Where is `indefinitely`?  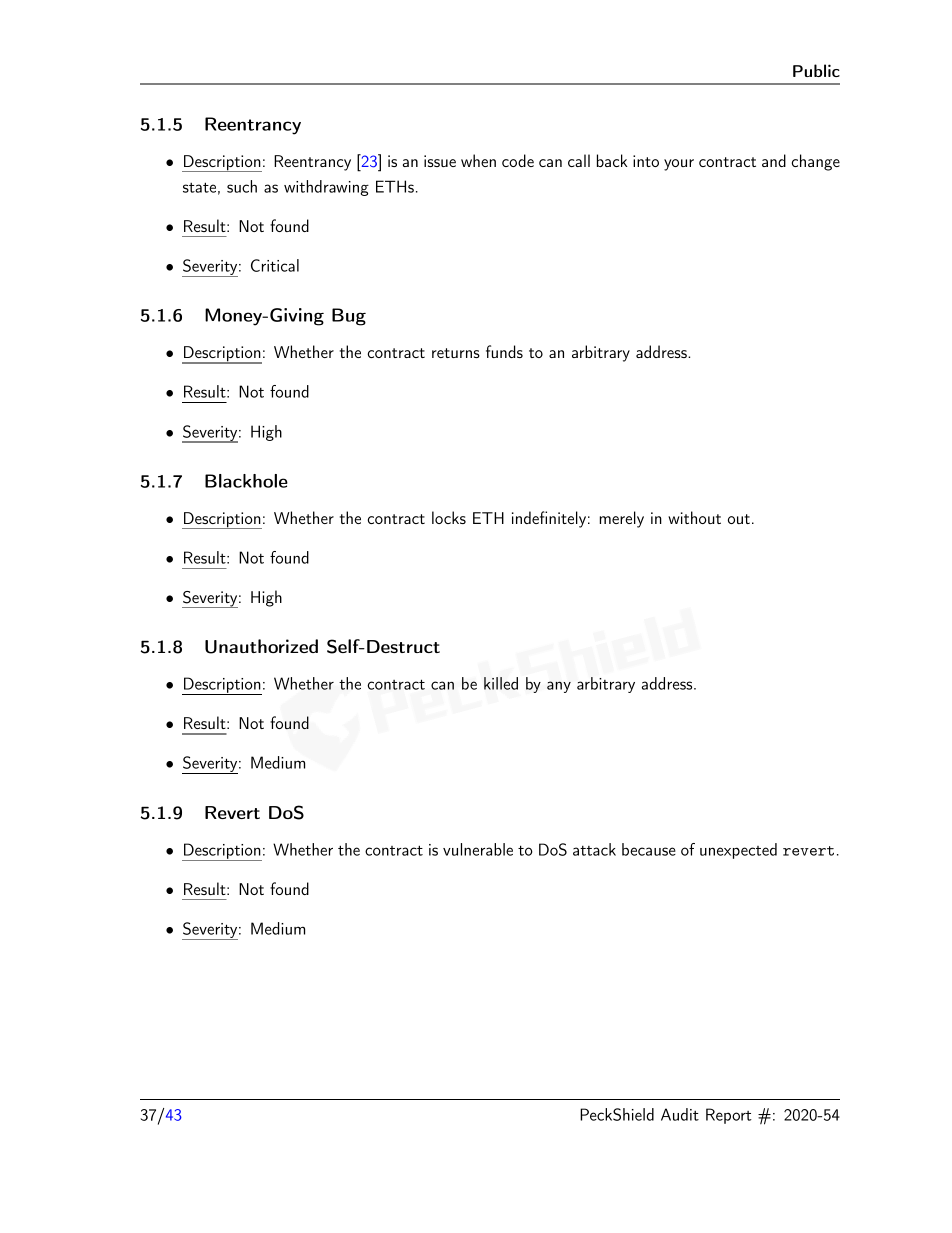 indefinitely is located at coordinates (549, 519).
